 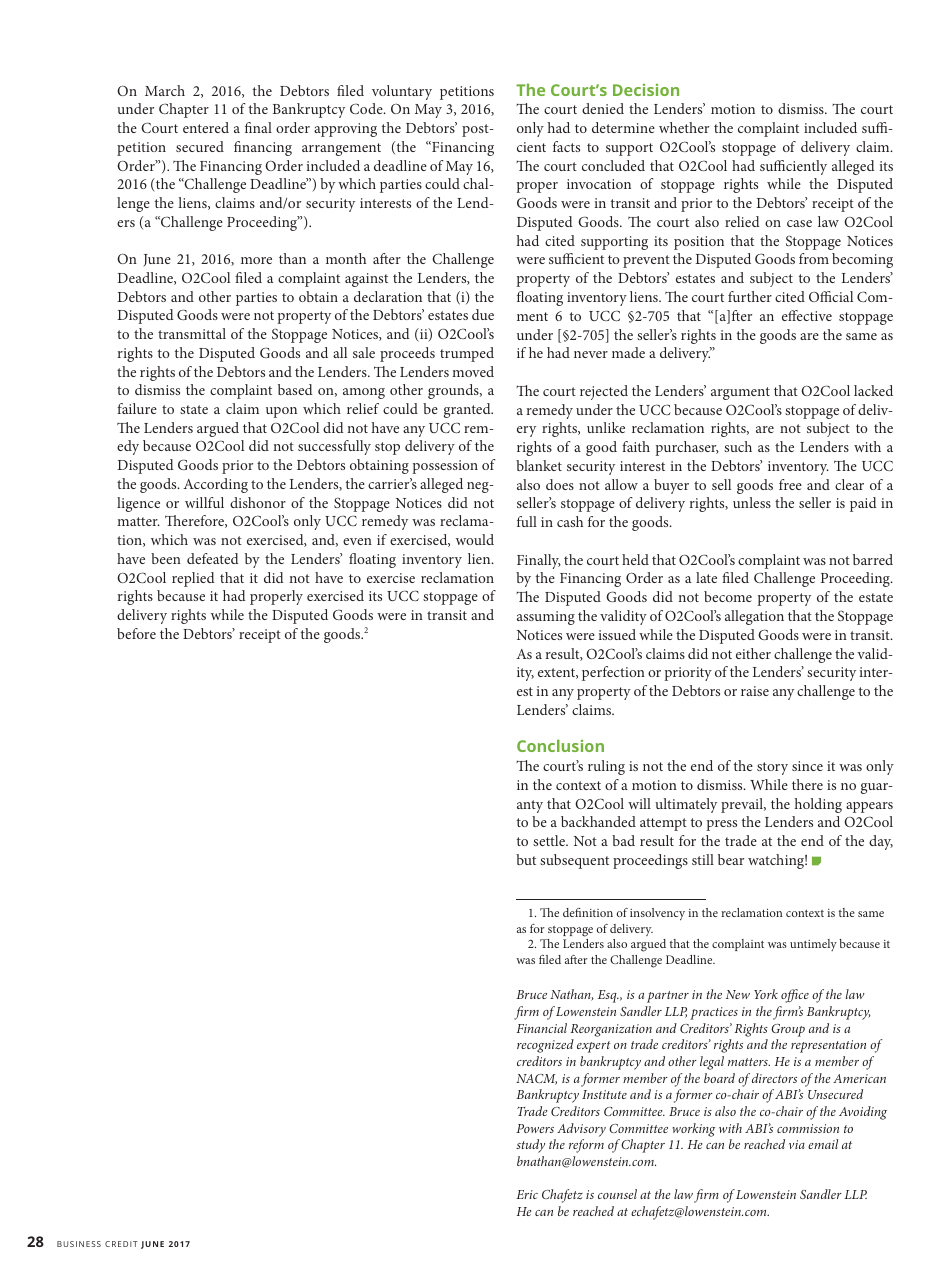 What do you see at coordinates (79, 1244) in the screenshot?
I see `BUSINESS` at bounding box center [79, 1244].
